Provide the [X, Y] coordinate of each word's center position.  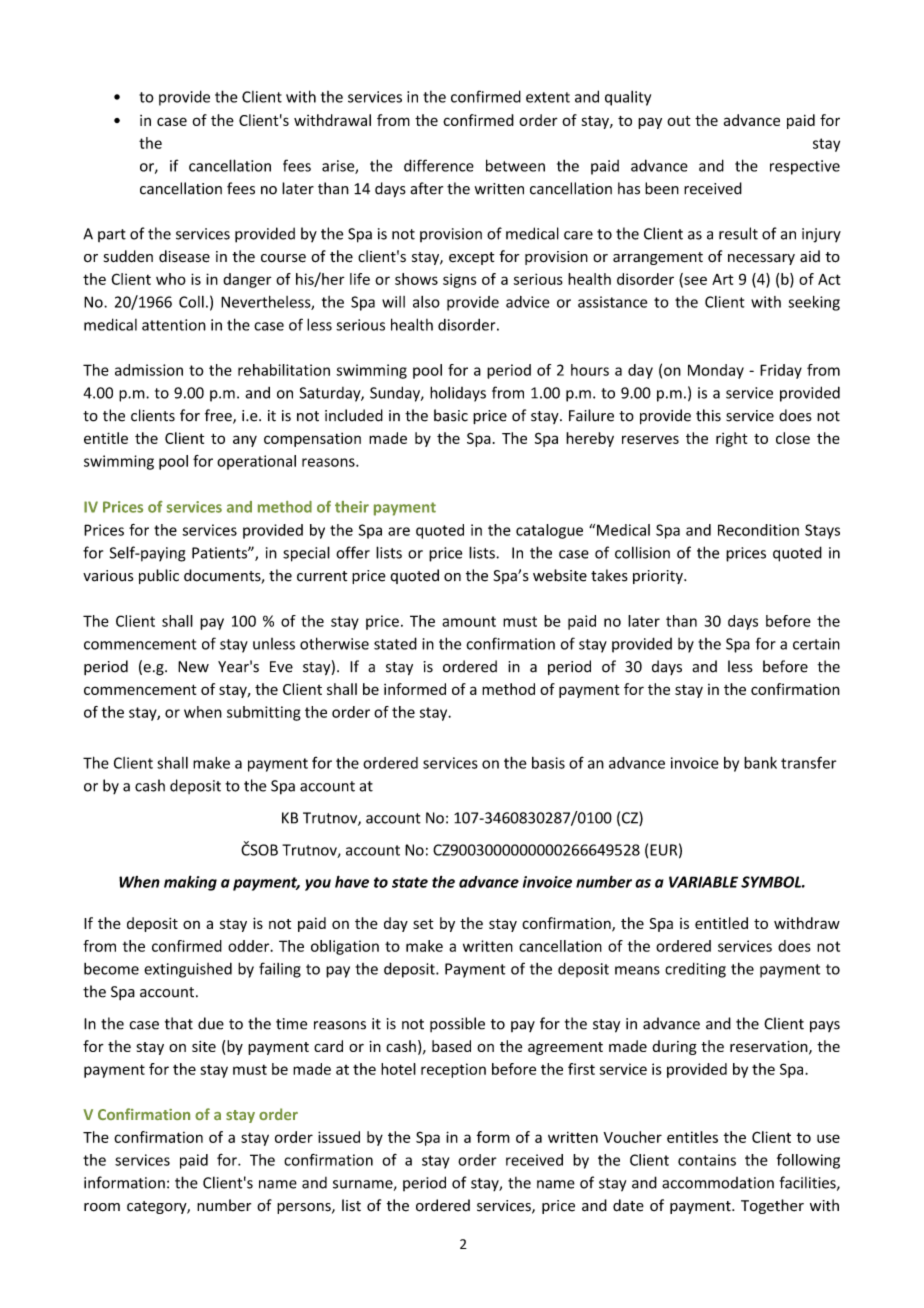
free [219, 416]
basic [451, 415]
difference [439, 165]
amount [469, 621]
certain [816, 644]
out [679, 121]
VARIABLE [703, 882]
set [423, 924]
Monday [716, 371]
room [102, 1207]
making [190, 883]
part [112, 235]
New [193, 667]
